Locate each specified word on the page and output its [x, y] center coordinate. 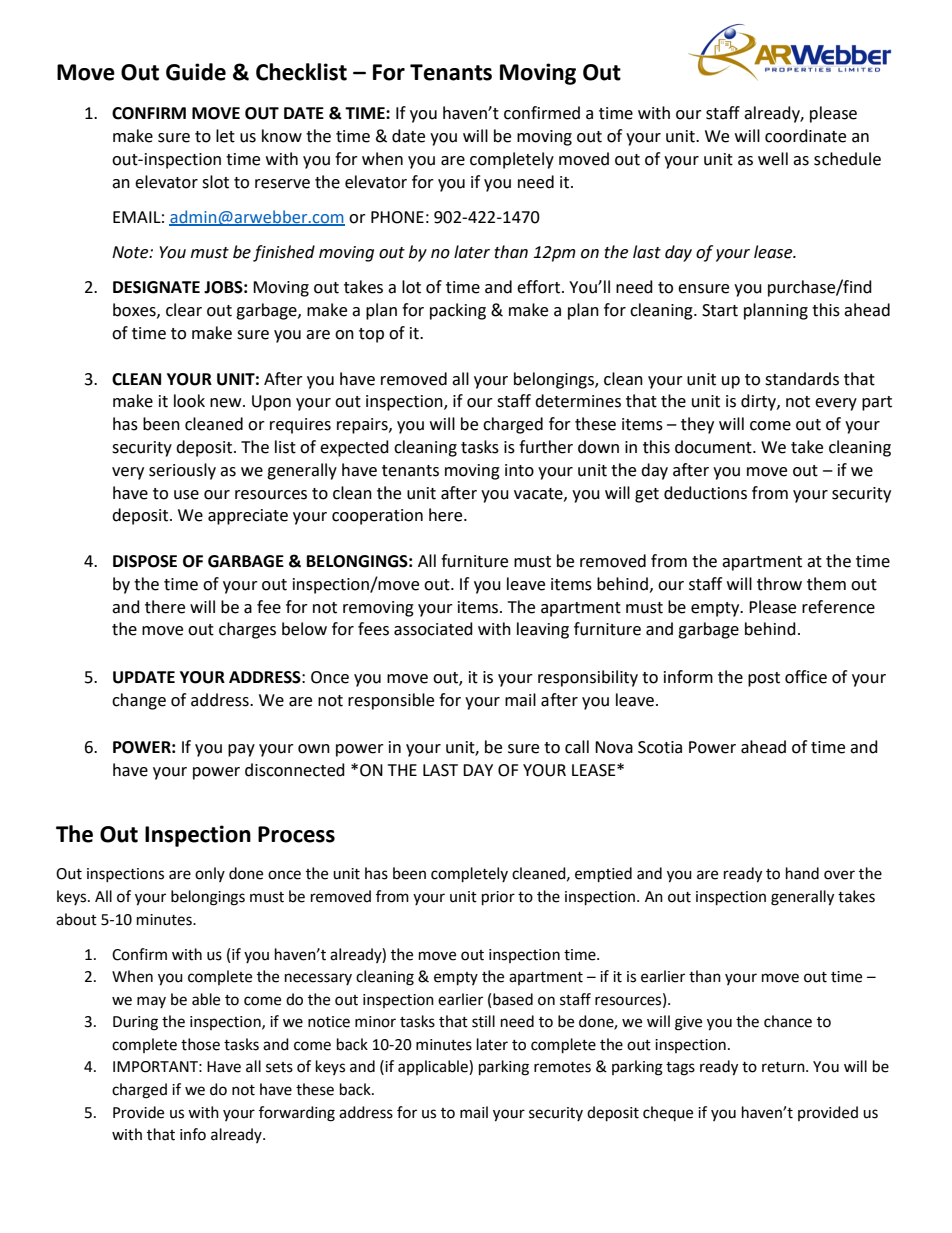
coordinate [805, 136]
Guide [196, 72]
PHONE [397, 217]
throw [779, 584]
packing [458, 311]
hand [802, 873]
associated [433, 629]
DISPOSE [145, 561]
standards [802, 379]
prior [498, 898]
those [200, 1044]
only [210, 874]
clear [184, 310]
